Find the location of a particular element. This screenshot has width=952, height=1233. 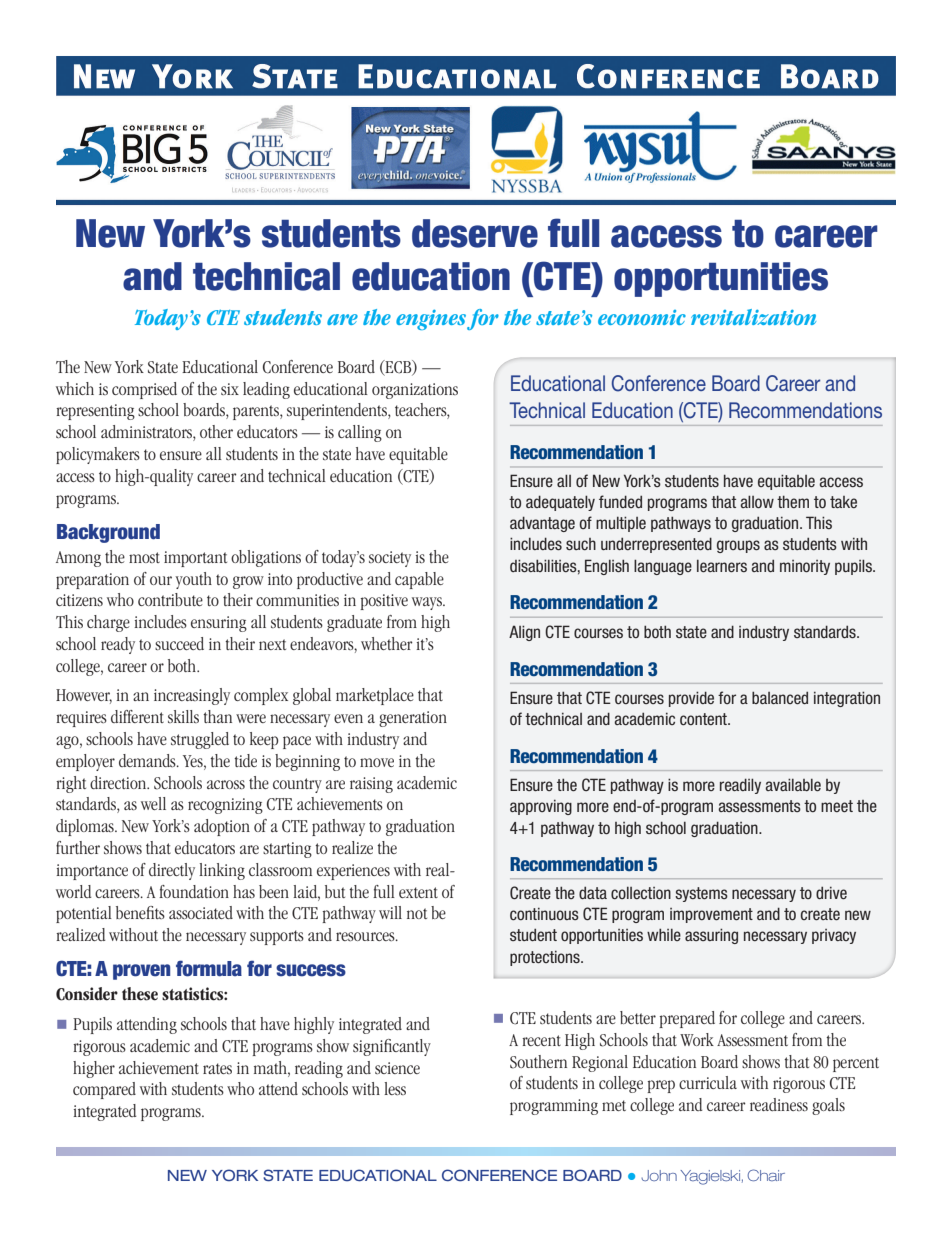

proven is located at coordinates (141, 972).
